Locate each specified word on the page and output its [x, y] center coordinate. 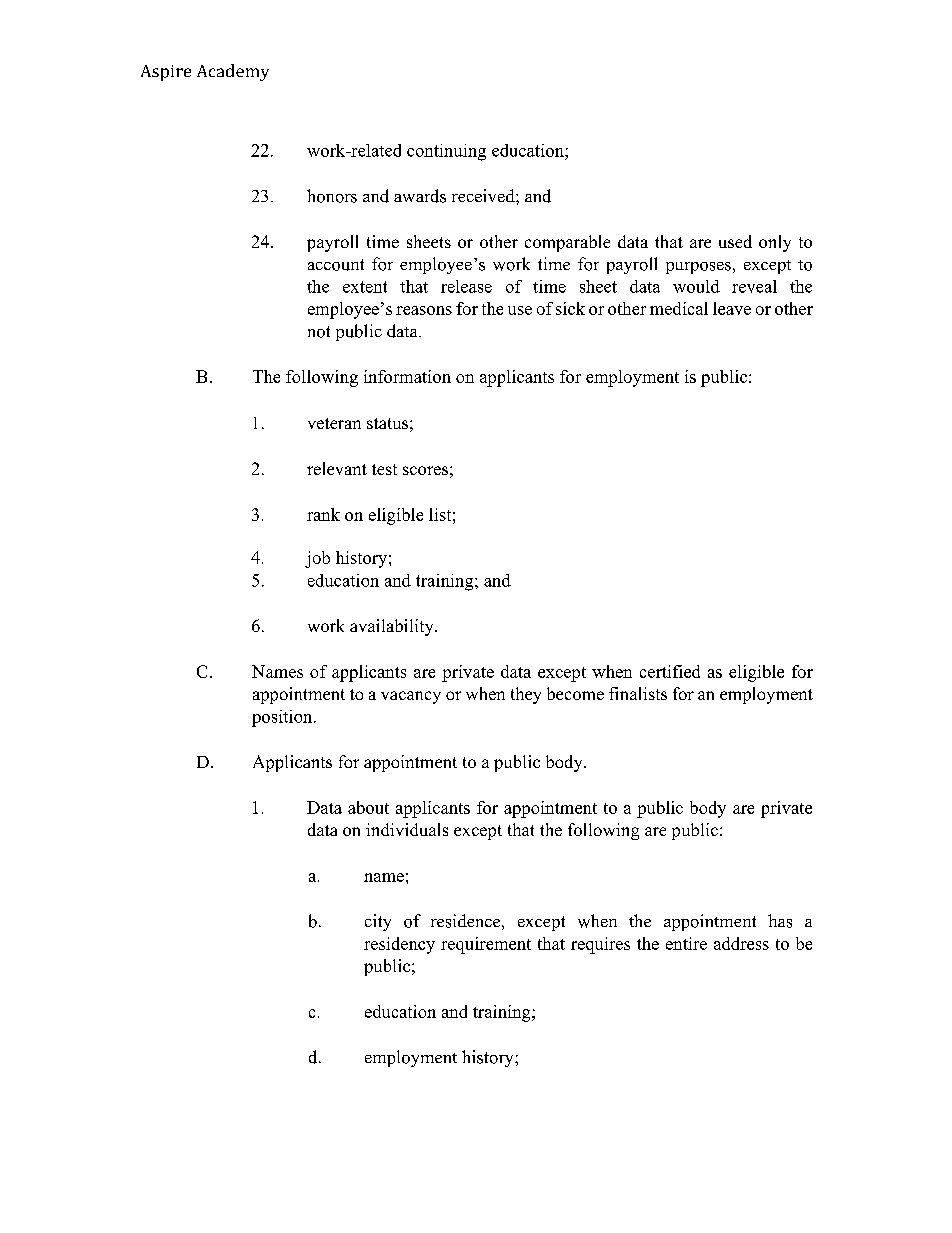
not [319, 332]
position [283, 718]
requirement [486, 945]
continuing [446, 152]
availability [393, 627]
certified [670, 671]
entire [686, 943]
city [378, 922]
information [407, 376]
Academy [233, 72]
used [735, 241]
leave [732, 308]
